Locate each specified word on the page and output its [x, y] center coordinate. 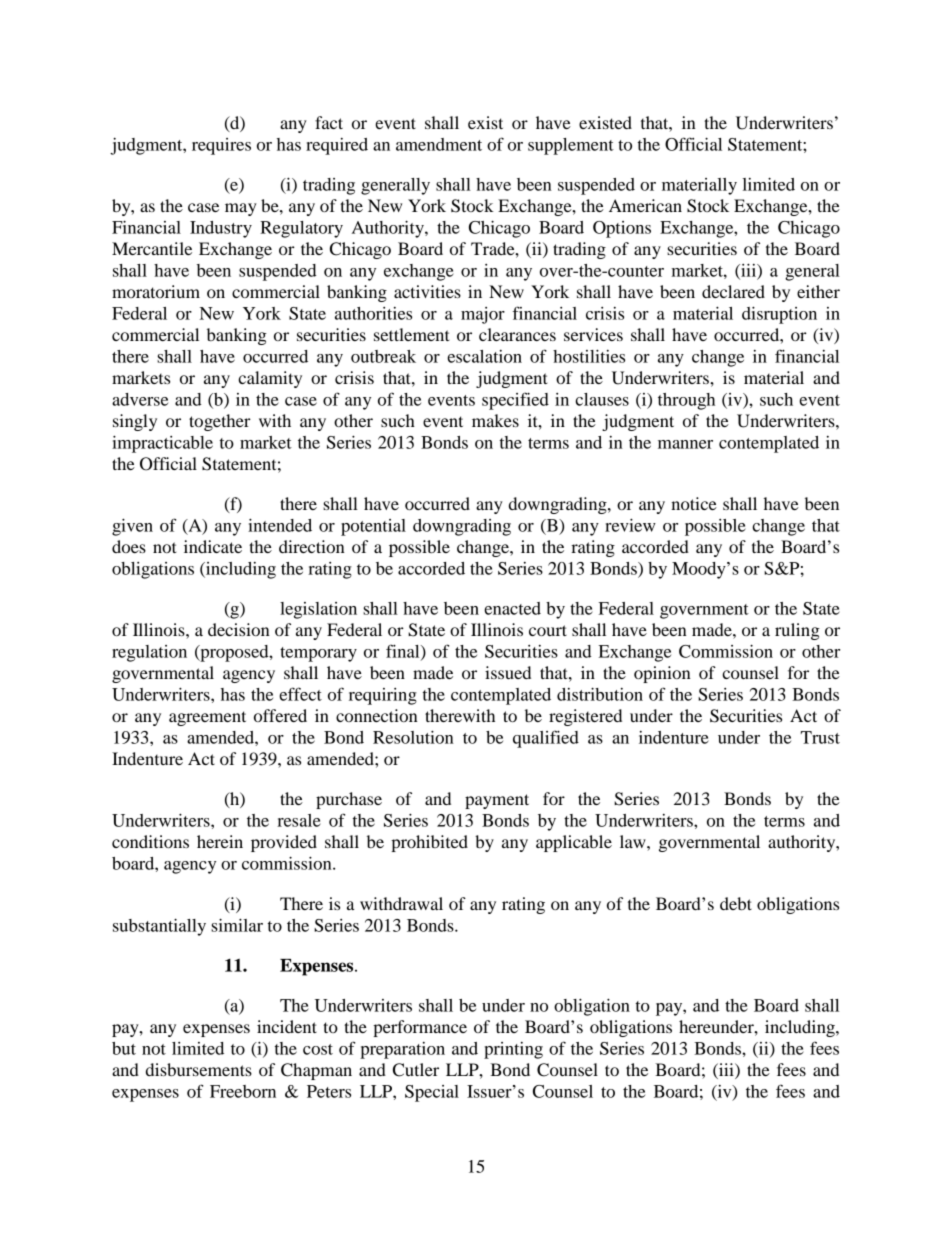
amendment [439, 144]
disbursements [199, 1069]
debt [736, 903]
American [645, 205]
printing [513, 1050]
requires [221, 146]
